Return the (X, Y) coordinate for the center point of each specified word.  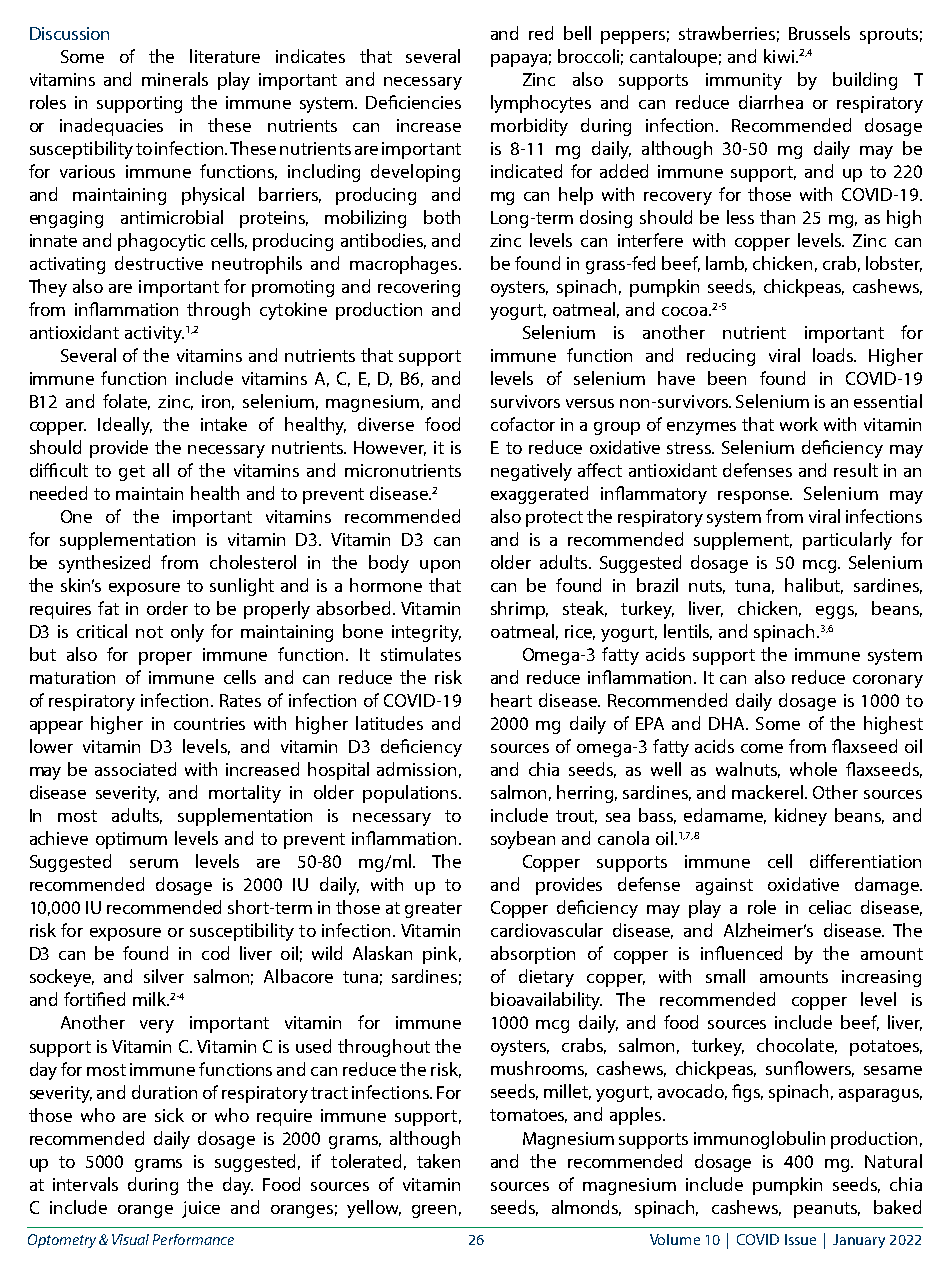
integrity (426, 633)
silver (164, 976)
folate (126, 402)
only (187, 633)
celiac (830, 907)
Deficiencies (413, 102)
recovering (419, 288)
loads (834, 355)
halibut (814, 586)
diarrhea (771, 102)
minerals (175, 79)
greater (433, 910)
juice (201, 1209)
